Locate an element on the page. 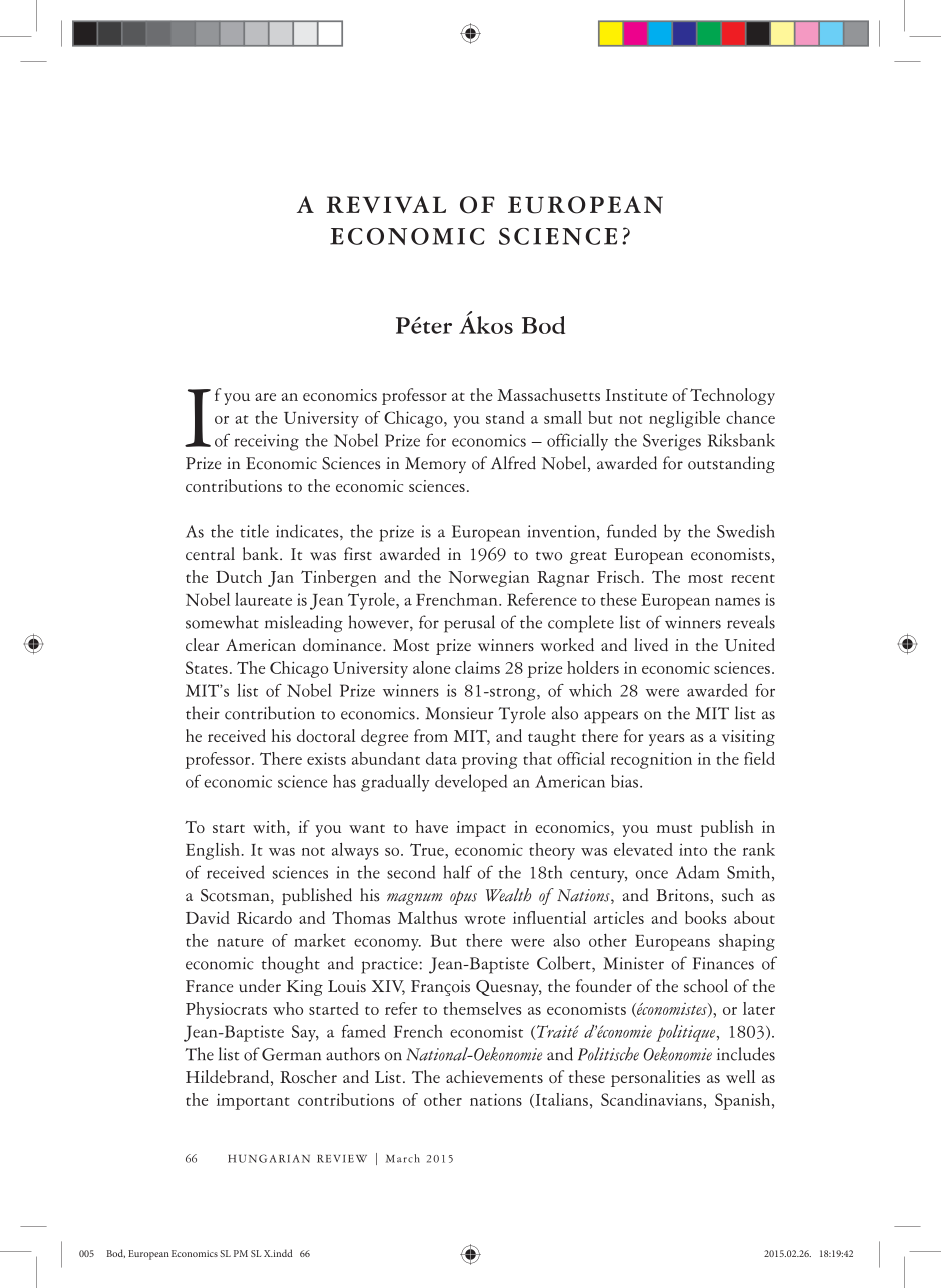 The height and width of the image is (1288, 941). achievements is located at coordinates (494, 1076).
